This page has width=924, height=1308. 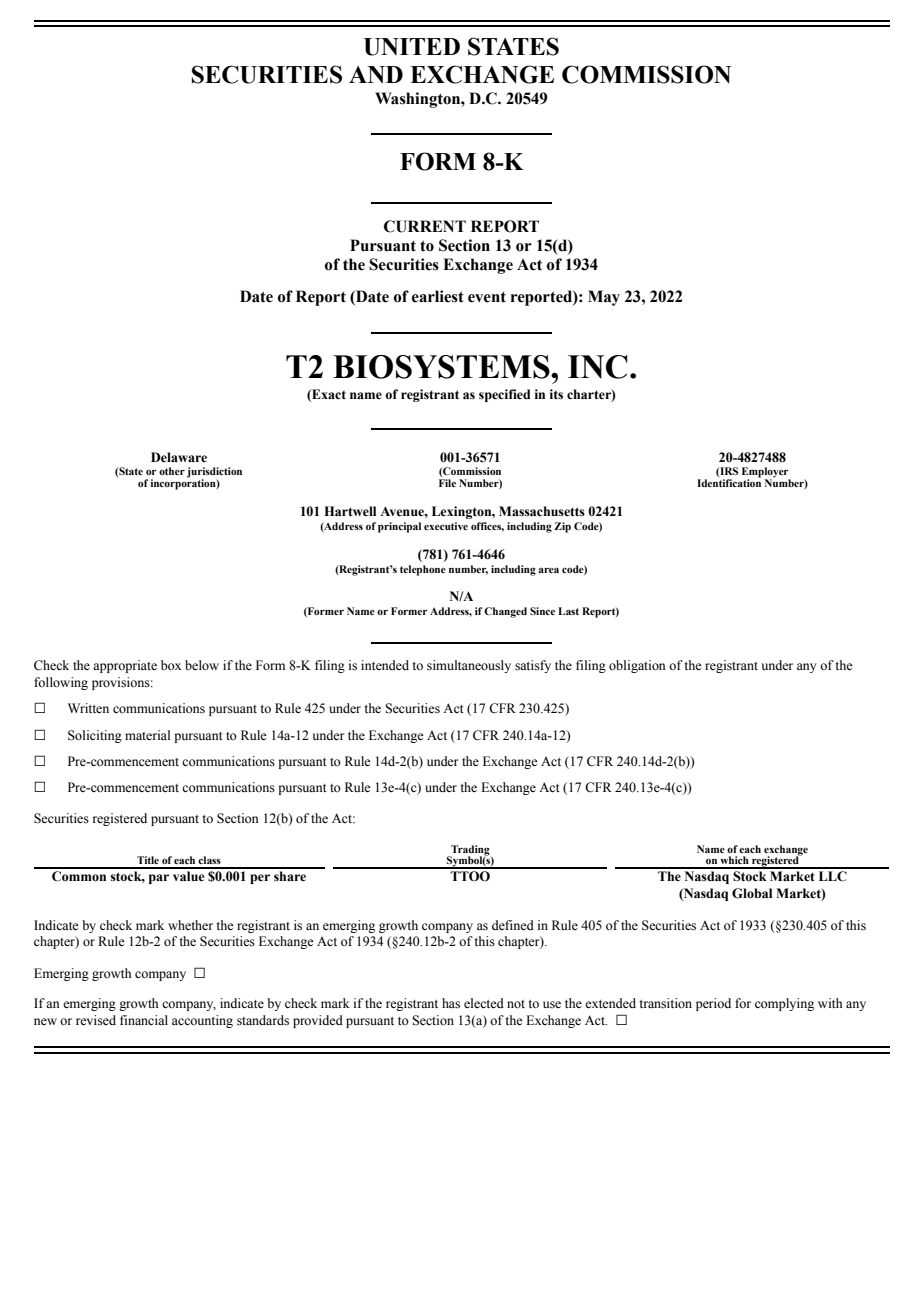 I want to click on UNITED, so click(x=412, y=47).
